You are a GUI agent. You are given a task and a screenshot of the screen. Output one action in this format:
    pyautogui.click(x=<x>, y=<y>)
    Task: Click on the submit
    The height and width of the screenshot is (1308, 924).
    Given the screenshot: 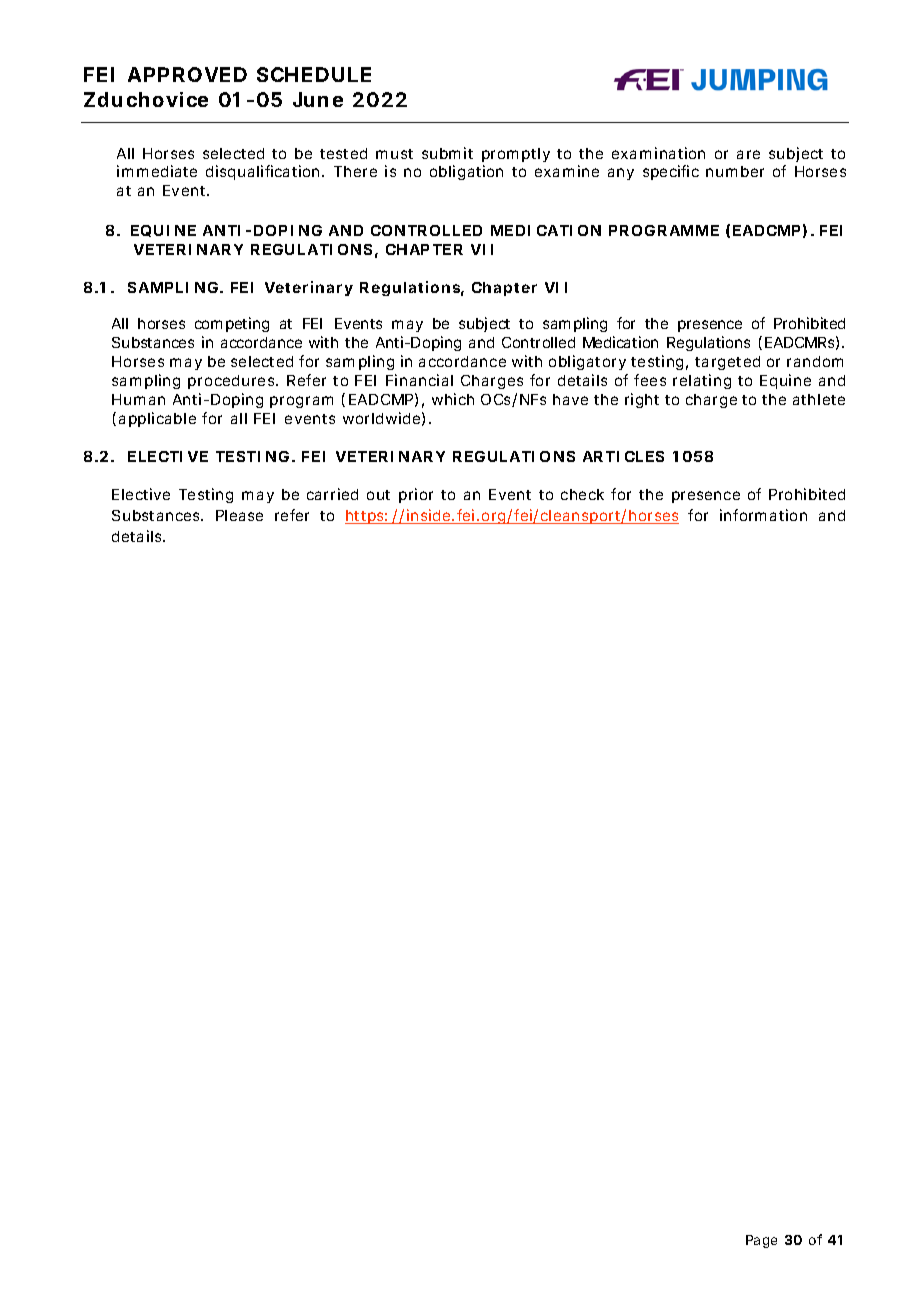 What is the action you would take?
    pyautogui.click(x=447, y=153)
